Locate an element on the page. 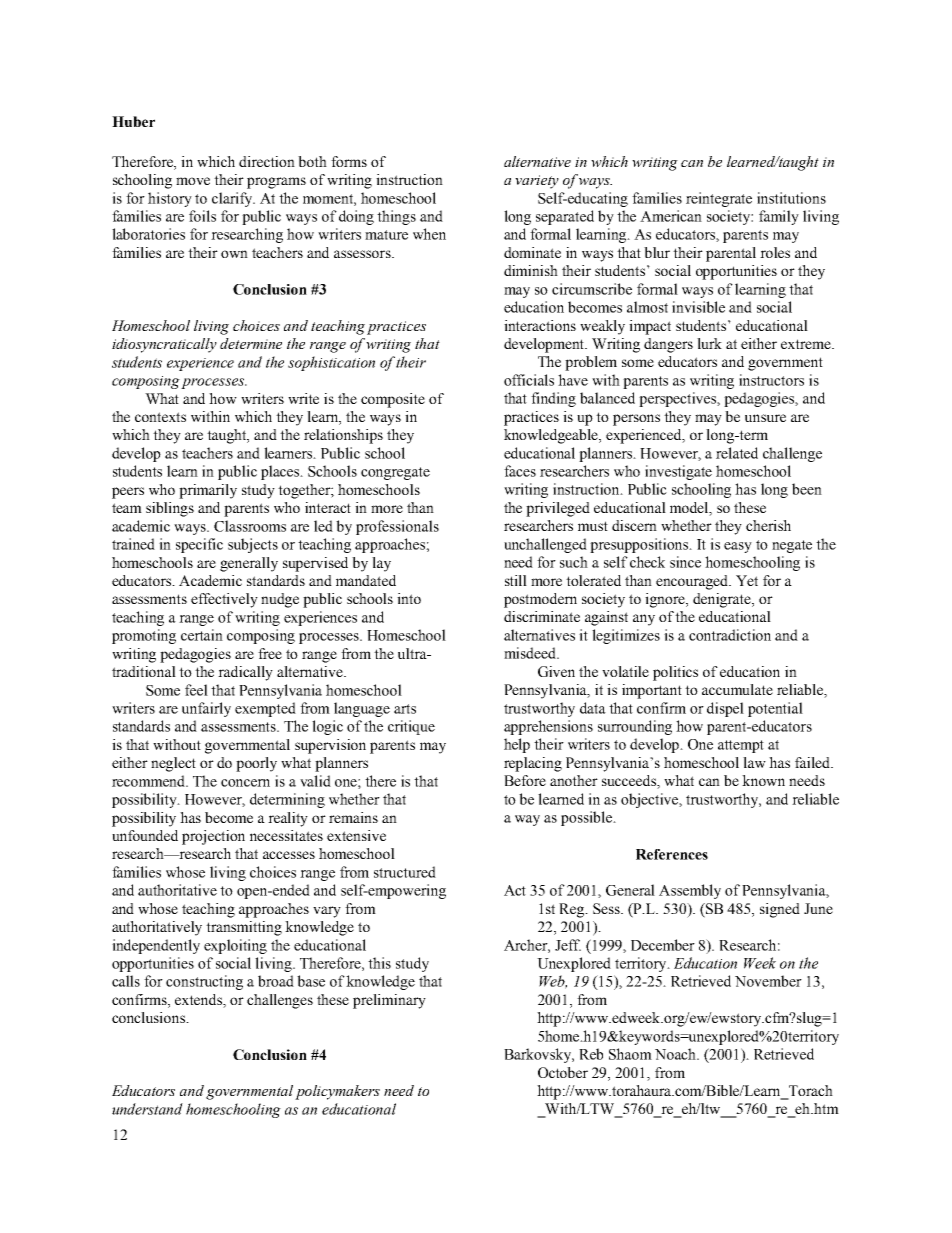 The height and width of the document is (1233, 952). neglect is located at coordinates (173, 764).
